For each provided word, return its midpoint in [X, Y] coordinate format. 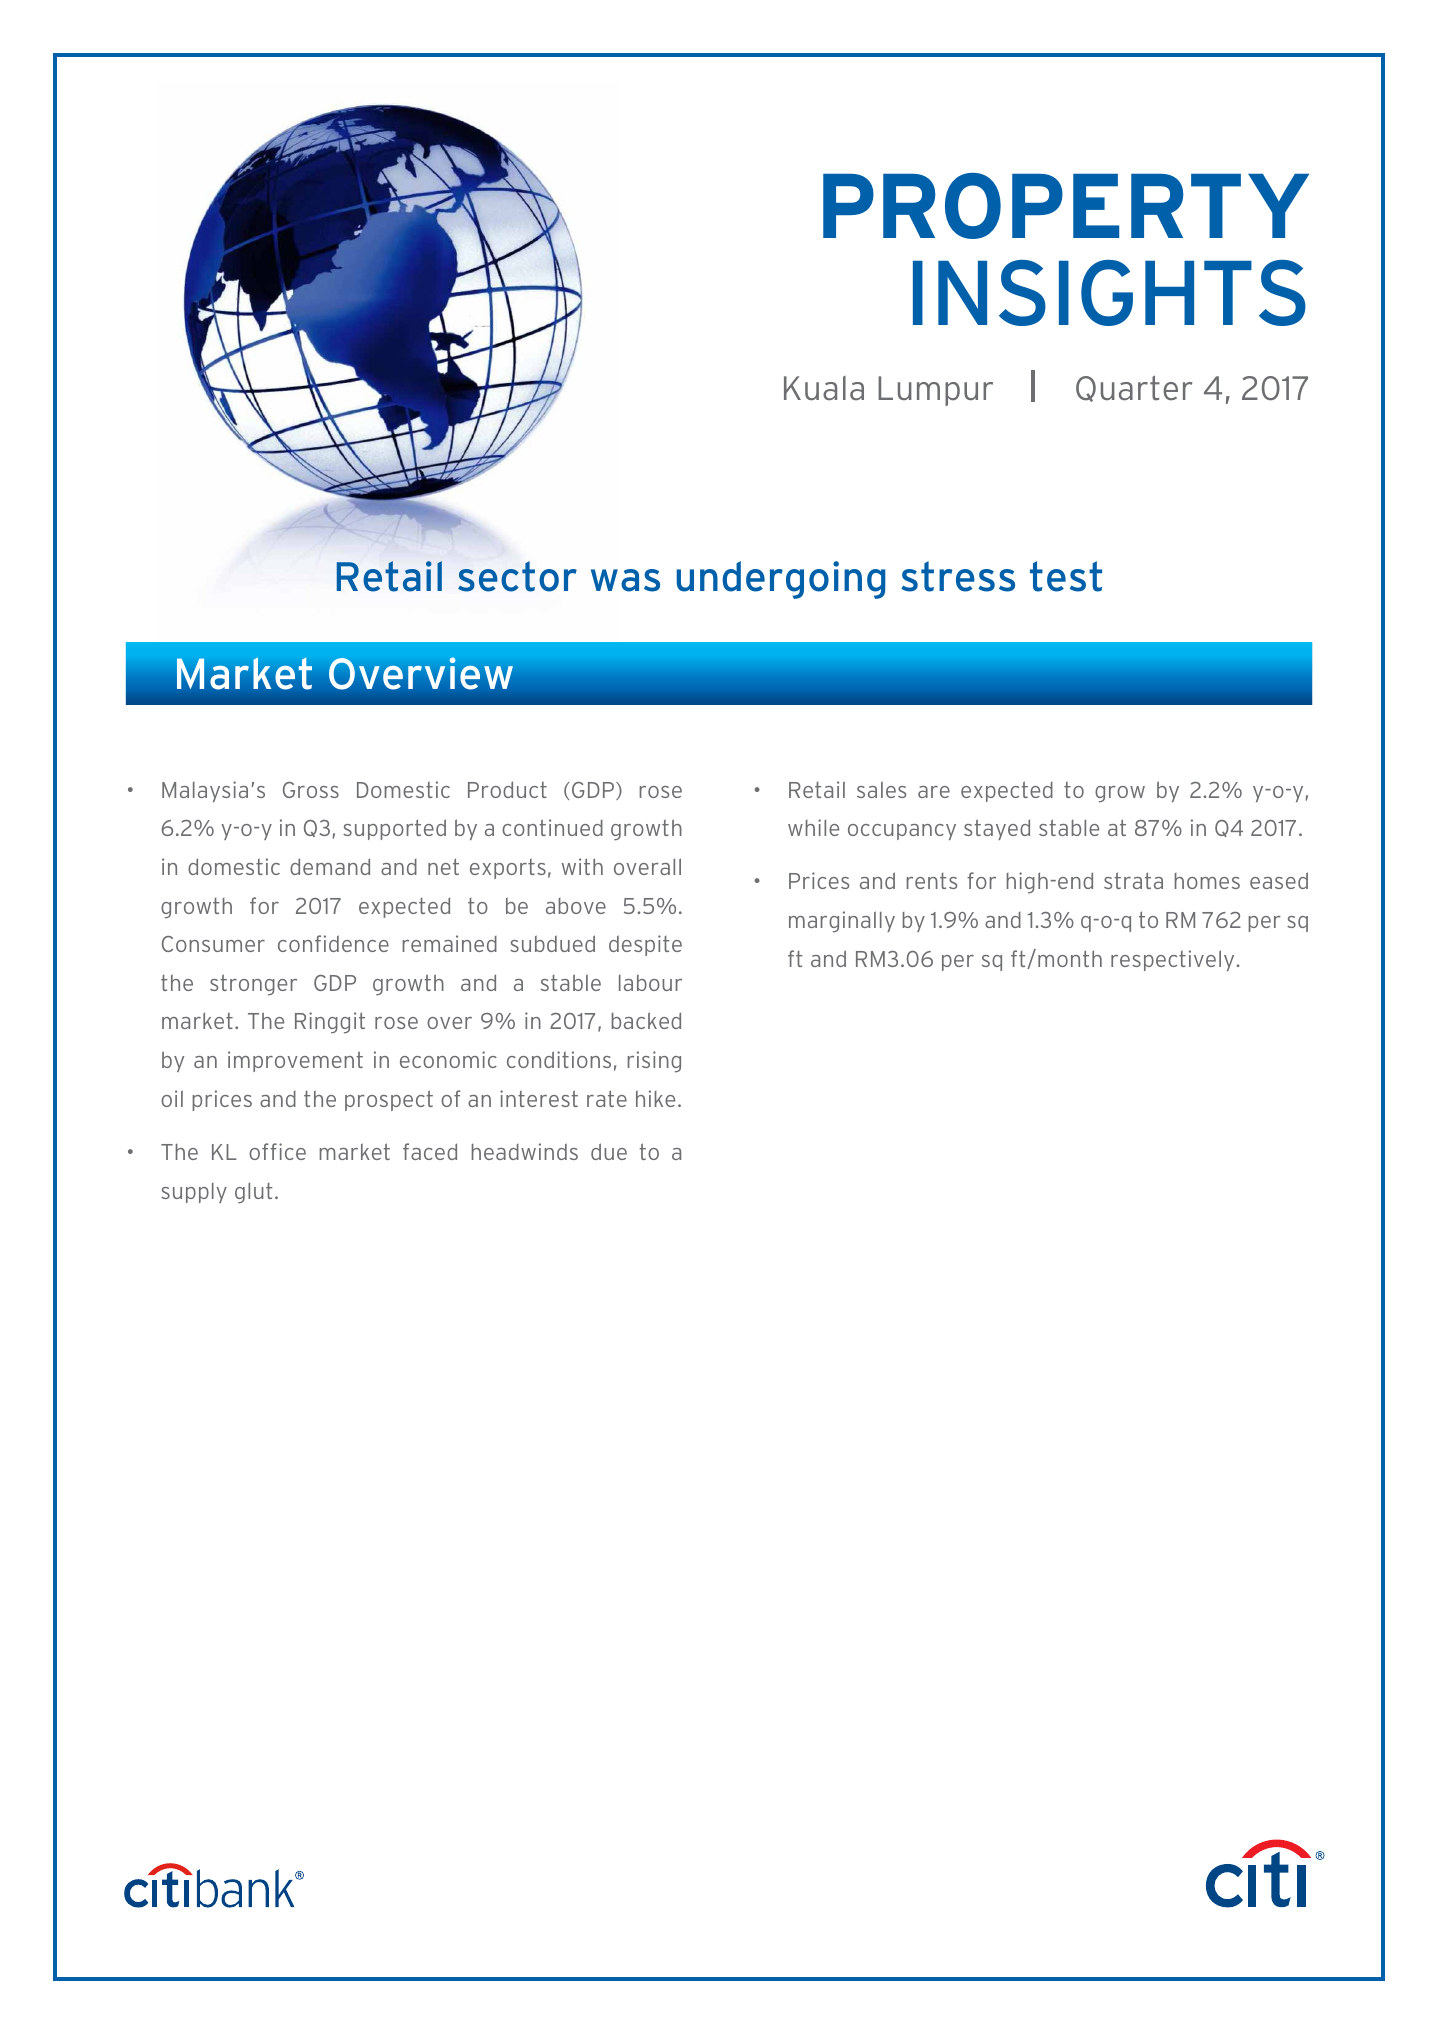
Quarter [1134, 388]
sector [517, 576]
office [277, 1151]
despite [645, 945]
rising [654, 1062]
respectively [1172, 960]
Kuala [824, 388]
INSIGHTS [1109, 293]
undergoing [780, 580]
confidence [333, 943]
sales [881, 789]
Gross [311, 790]
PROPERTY [1066, 206]
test [1066, 576]
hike [655, 1098]
